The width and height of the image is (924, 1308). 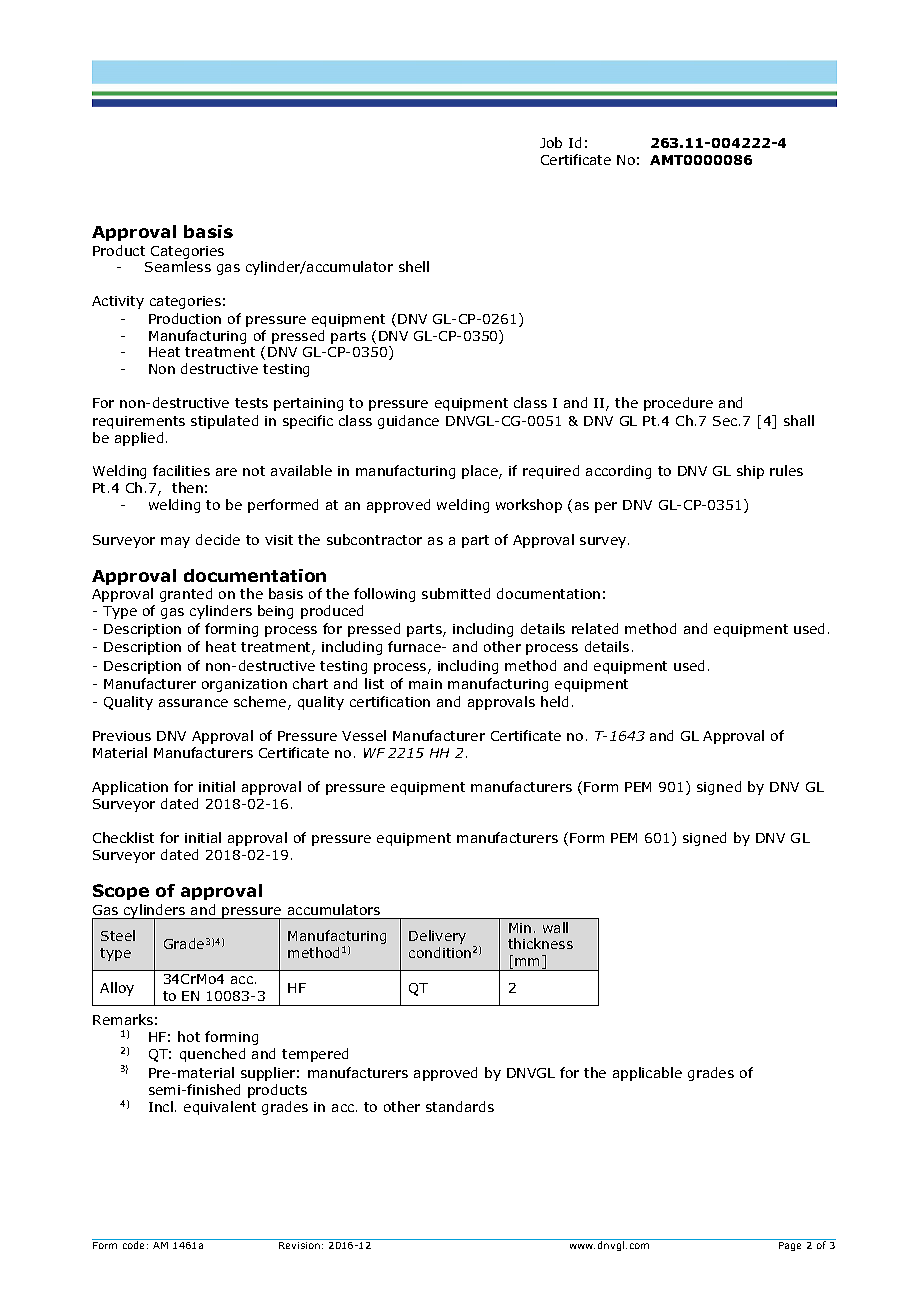 I want to click on stipulated, so click(x=224, y=422).
